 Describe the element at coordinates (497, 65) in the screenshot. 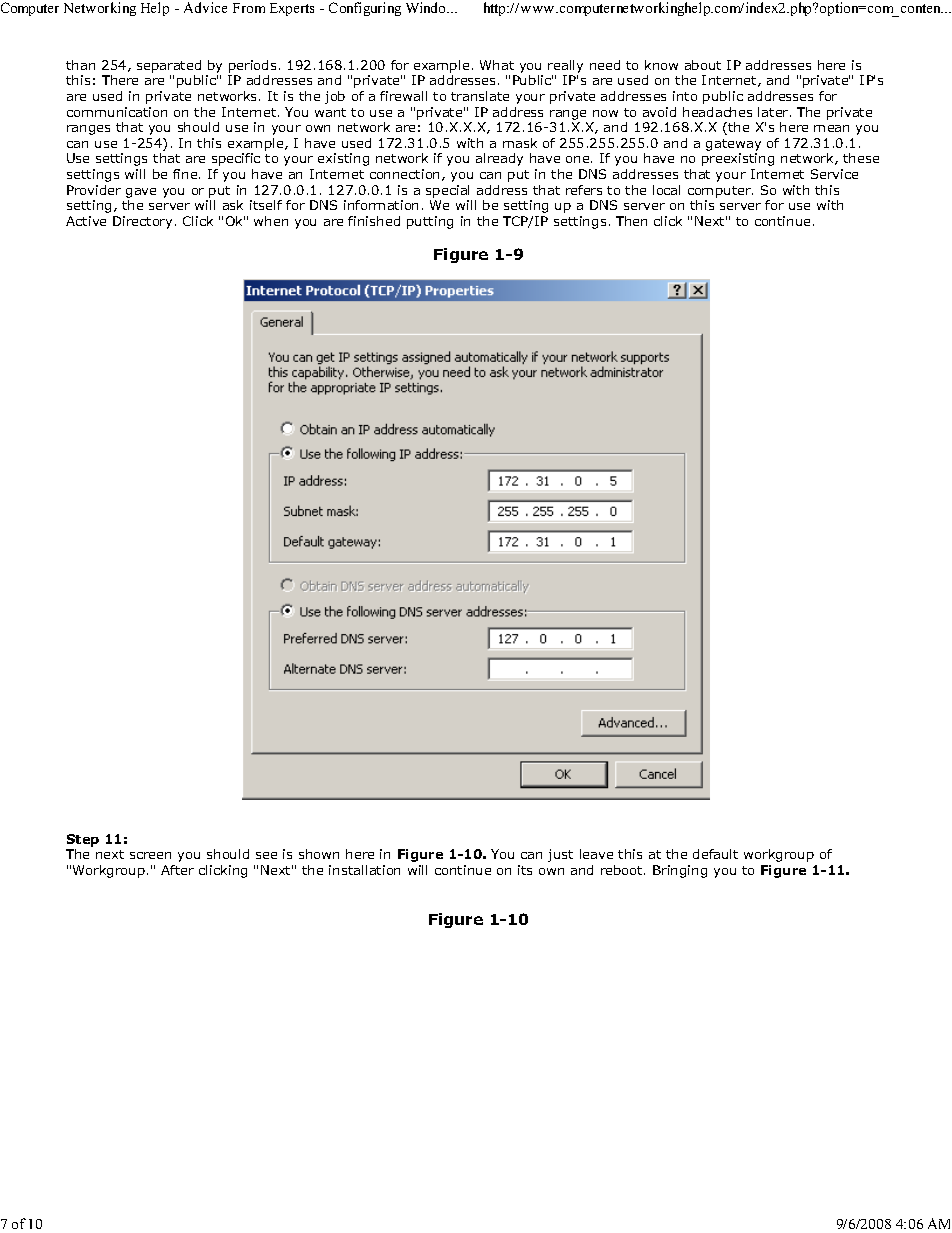

I see `What` at that location.
